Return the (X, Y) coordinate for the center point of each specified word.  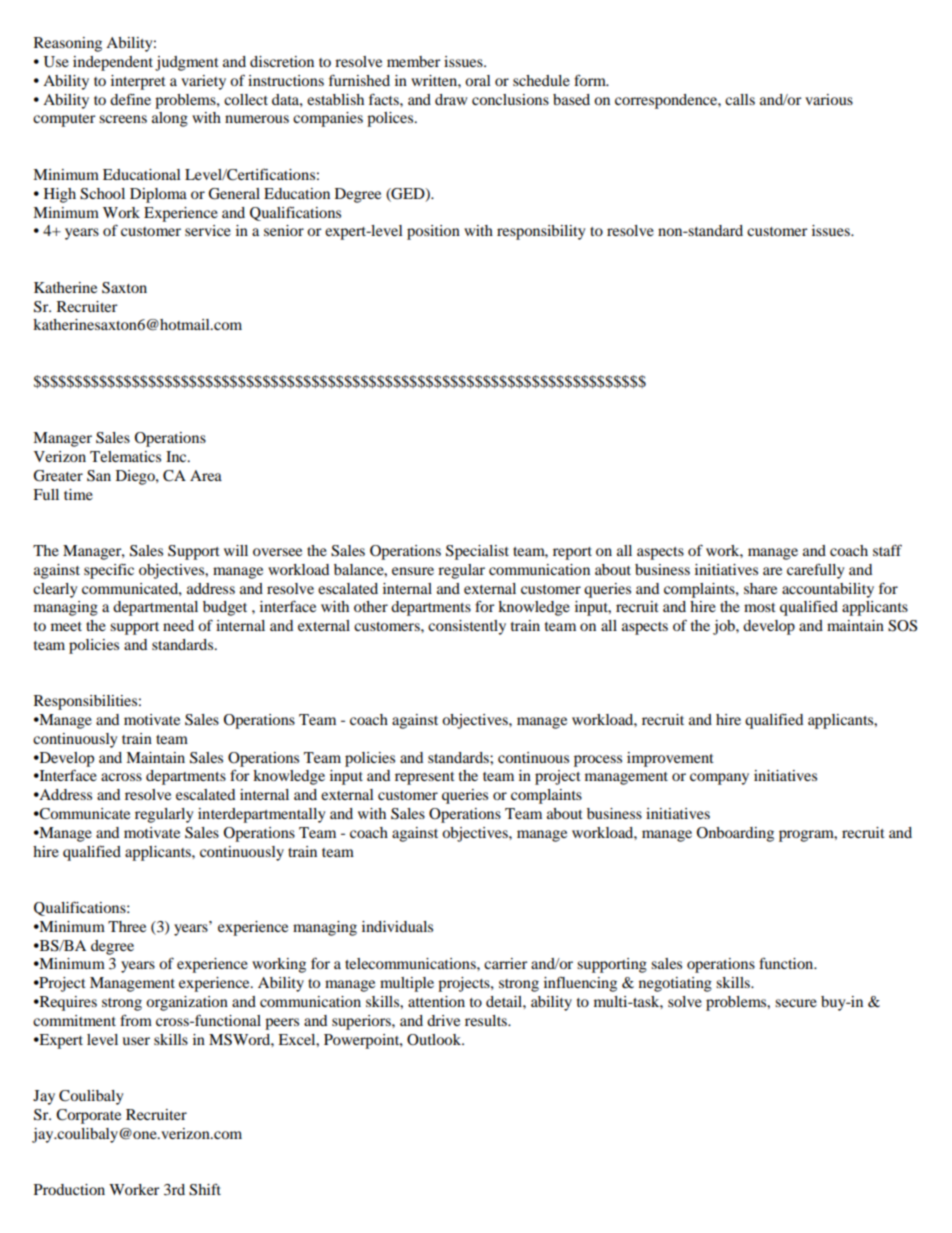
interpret (138, 82)
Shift (205, 1189)
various (829, 99)
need (178, 625)
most (760, 607)
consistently (467, 627)
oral (478, 80)
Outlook (435, 1040)
